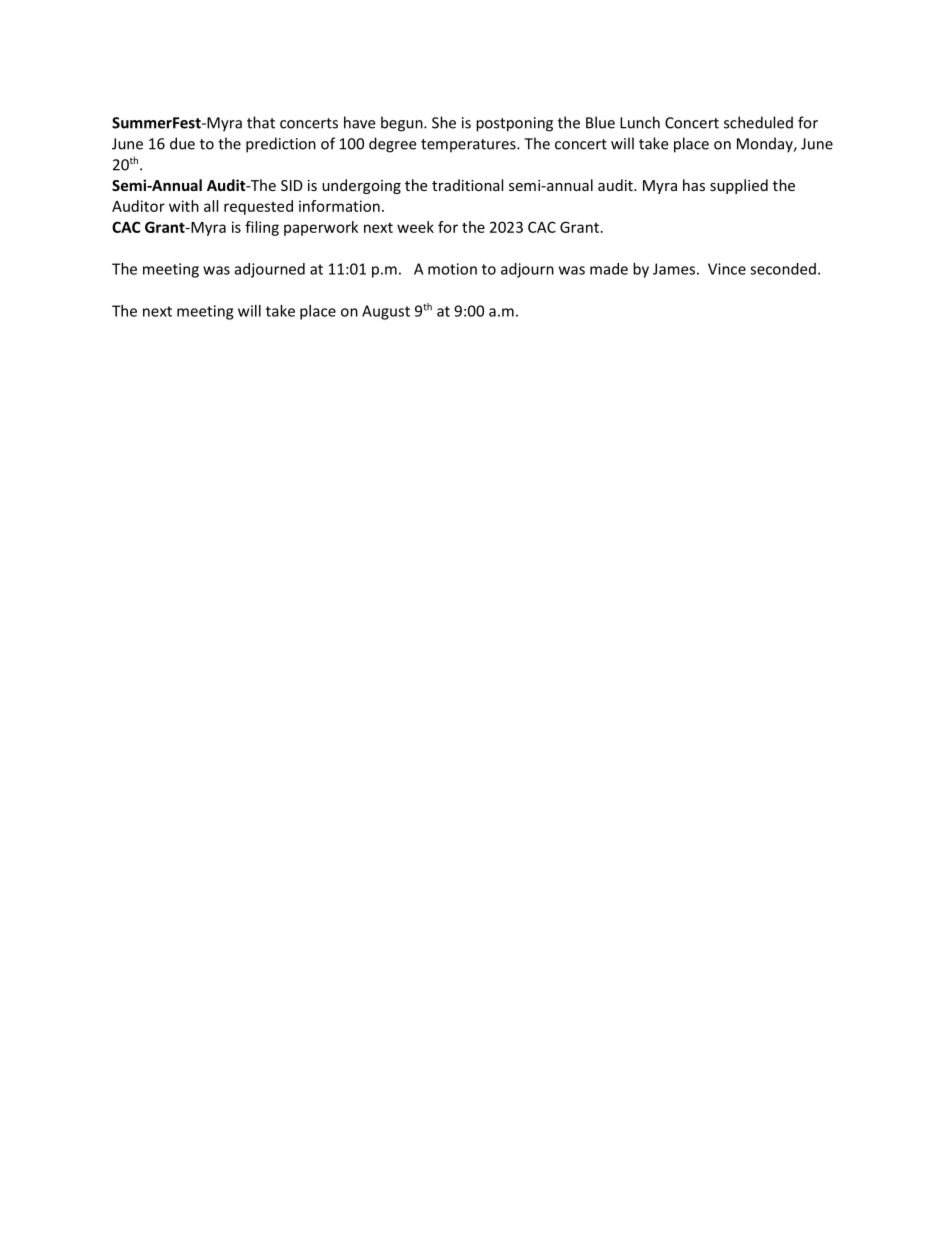  Describe the element at coordinates (467, 185) in the image. I see `traditional` at that location.
